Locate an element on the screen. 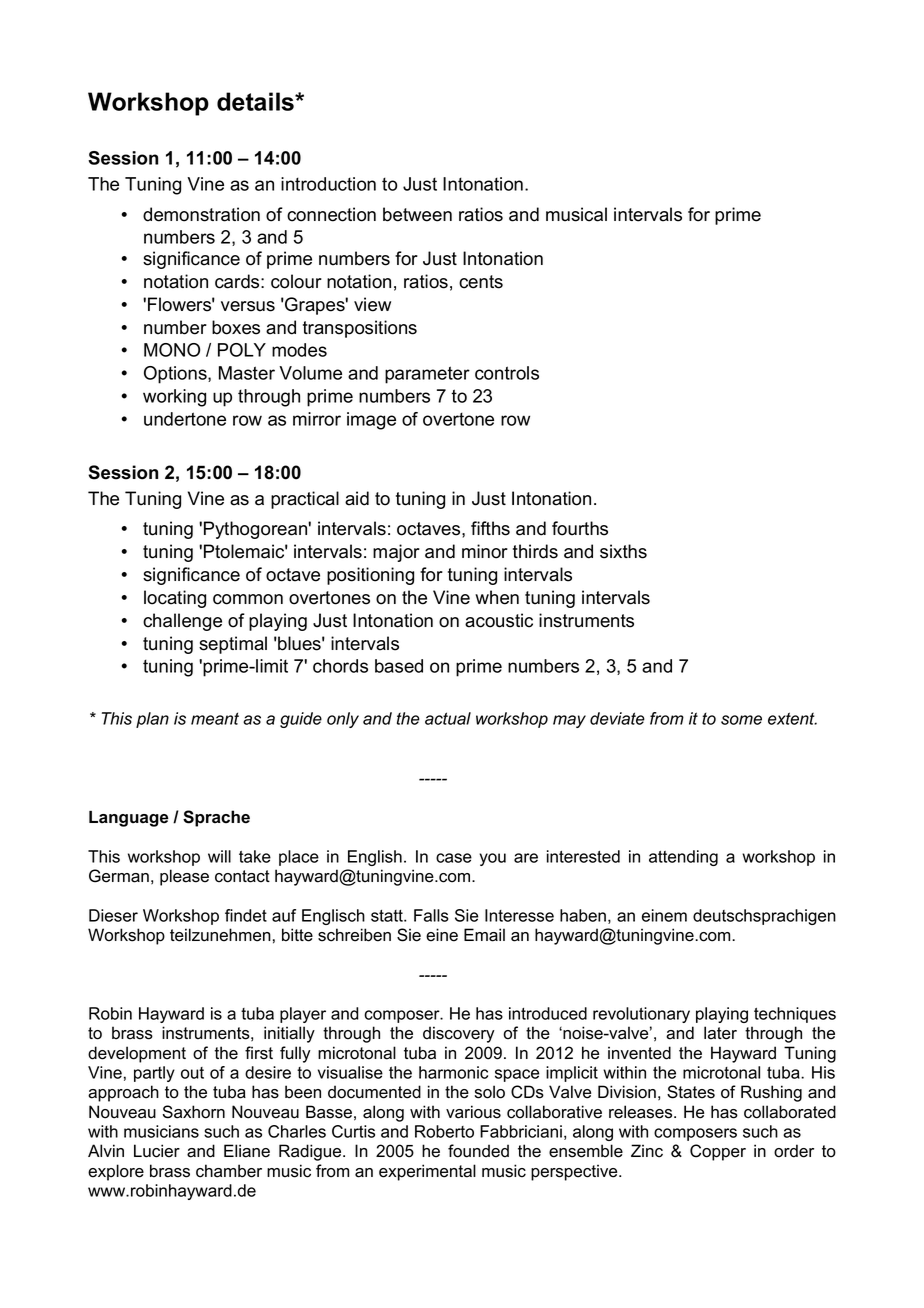 The image size is (924, 1308). meant is located at coordinates (215, 718).
